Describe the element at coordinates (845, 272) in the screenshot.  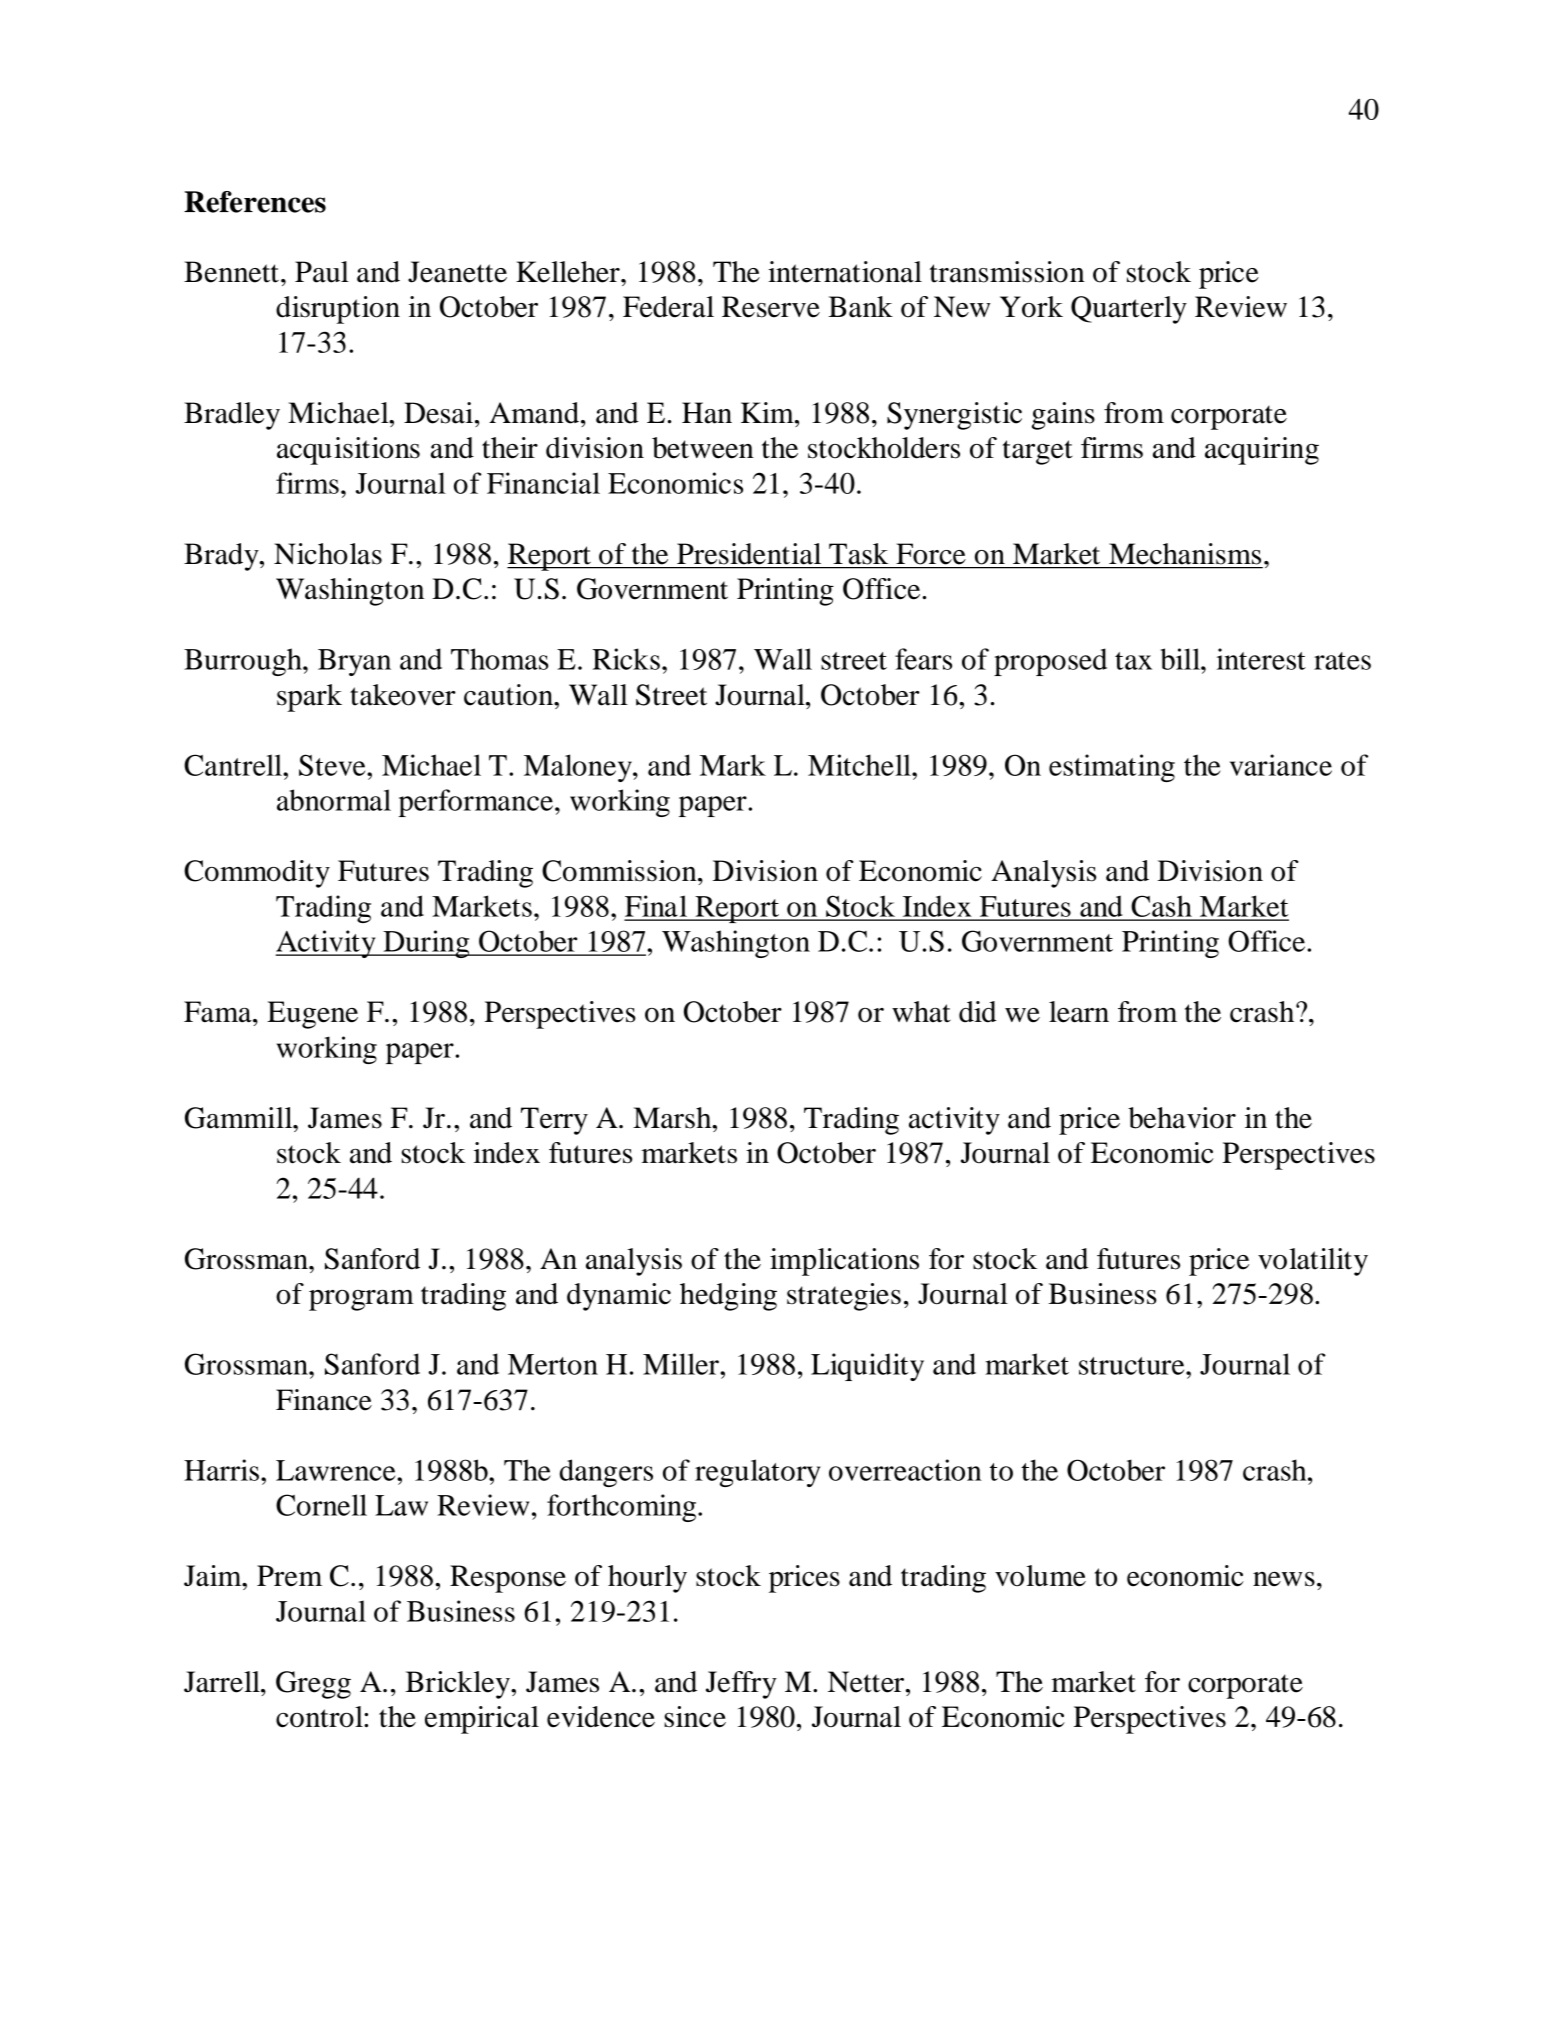
I see `international` at that location.
